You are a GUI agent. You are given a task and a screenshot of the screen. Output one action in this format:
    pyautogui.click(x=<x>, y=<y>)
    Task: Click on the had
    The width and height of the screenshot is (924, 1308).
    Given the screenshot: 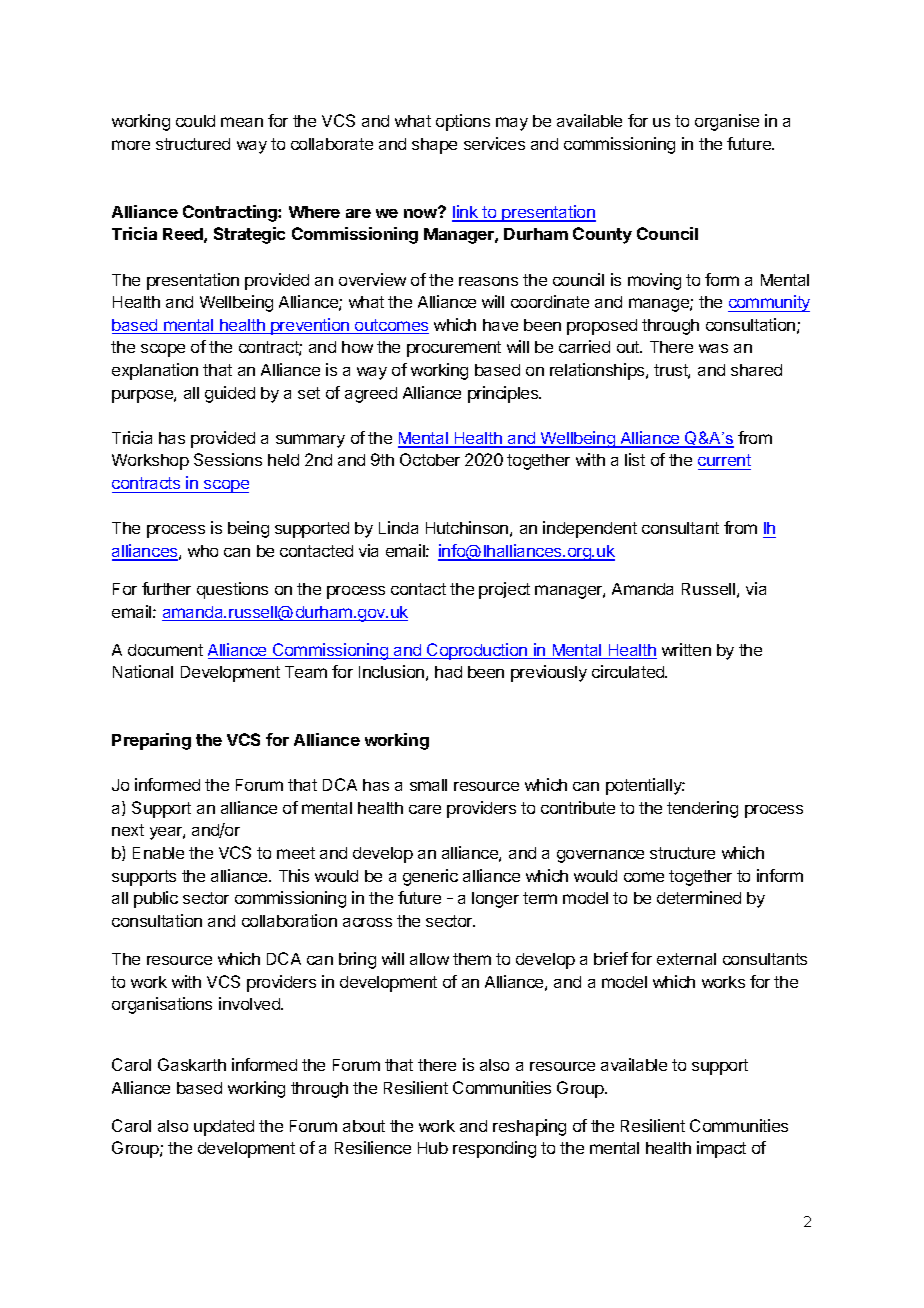 What is the action you would take?
    pyautogui.click(x=448, y=672)
